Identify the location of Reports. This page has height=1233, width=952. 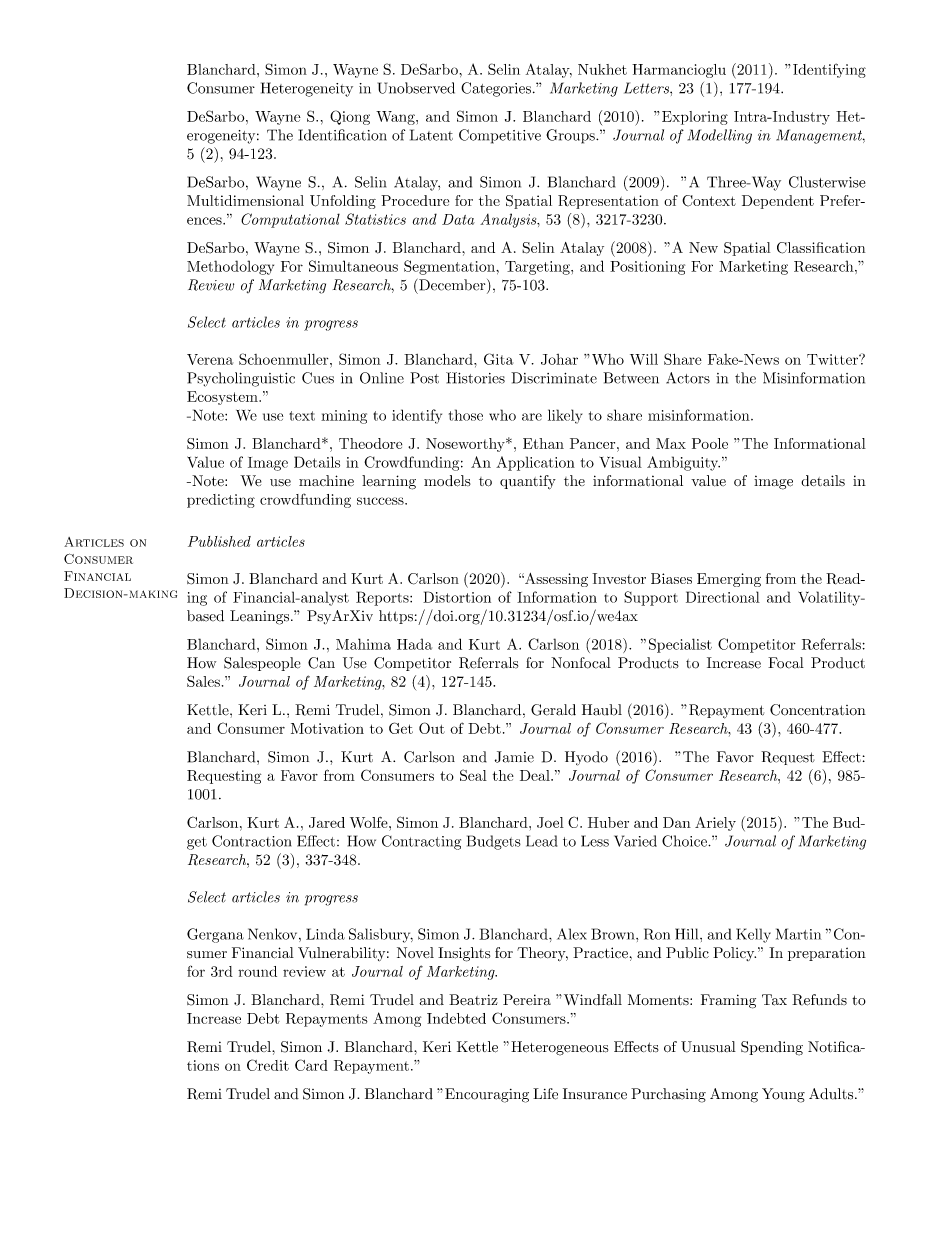
(383, 598).
